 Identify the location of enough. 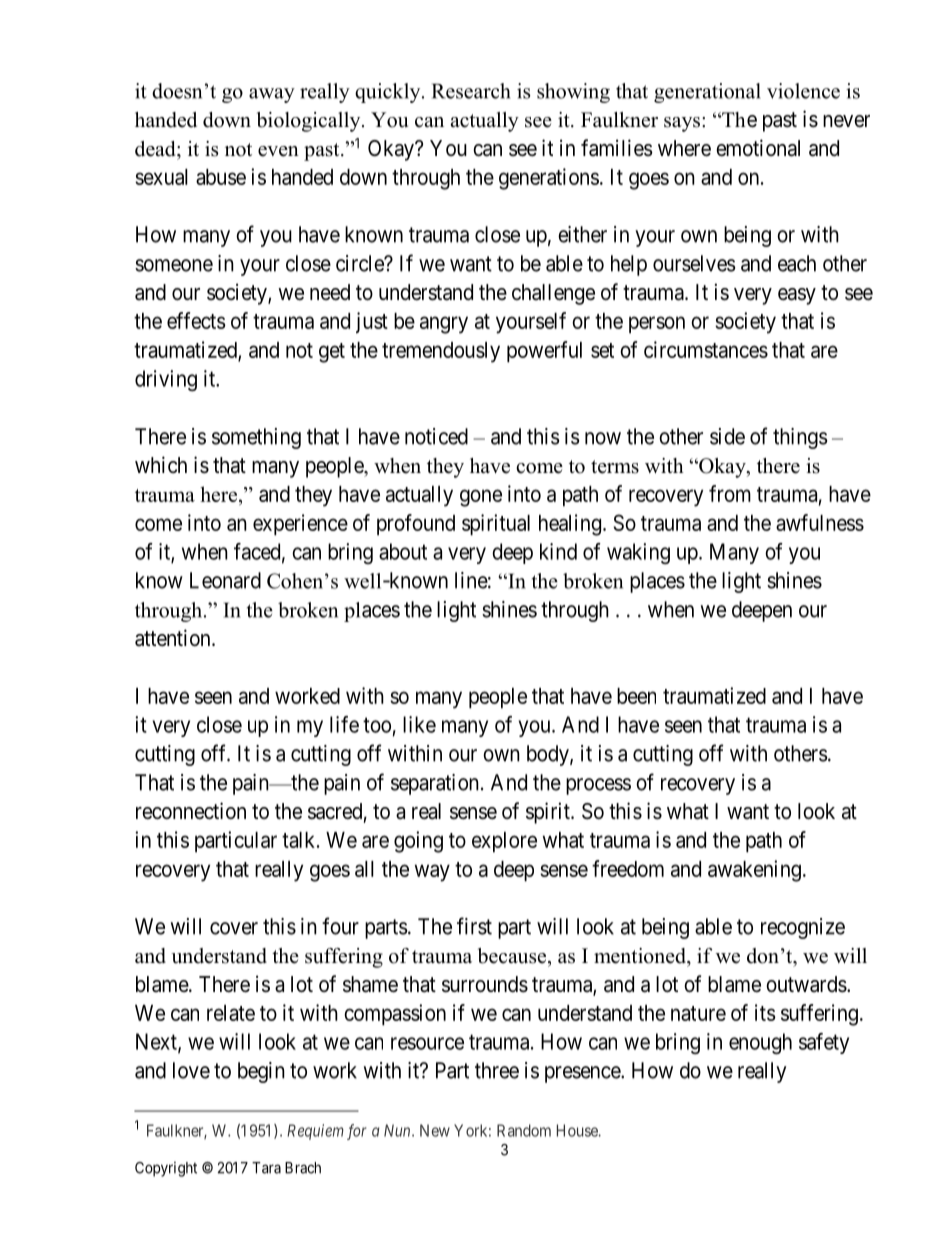
(760, 1043).
